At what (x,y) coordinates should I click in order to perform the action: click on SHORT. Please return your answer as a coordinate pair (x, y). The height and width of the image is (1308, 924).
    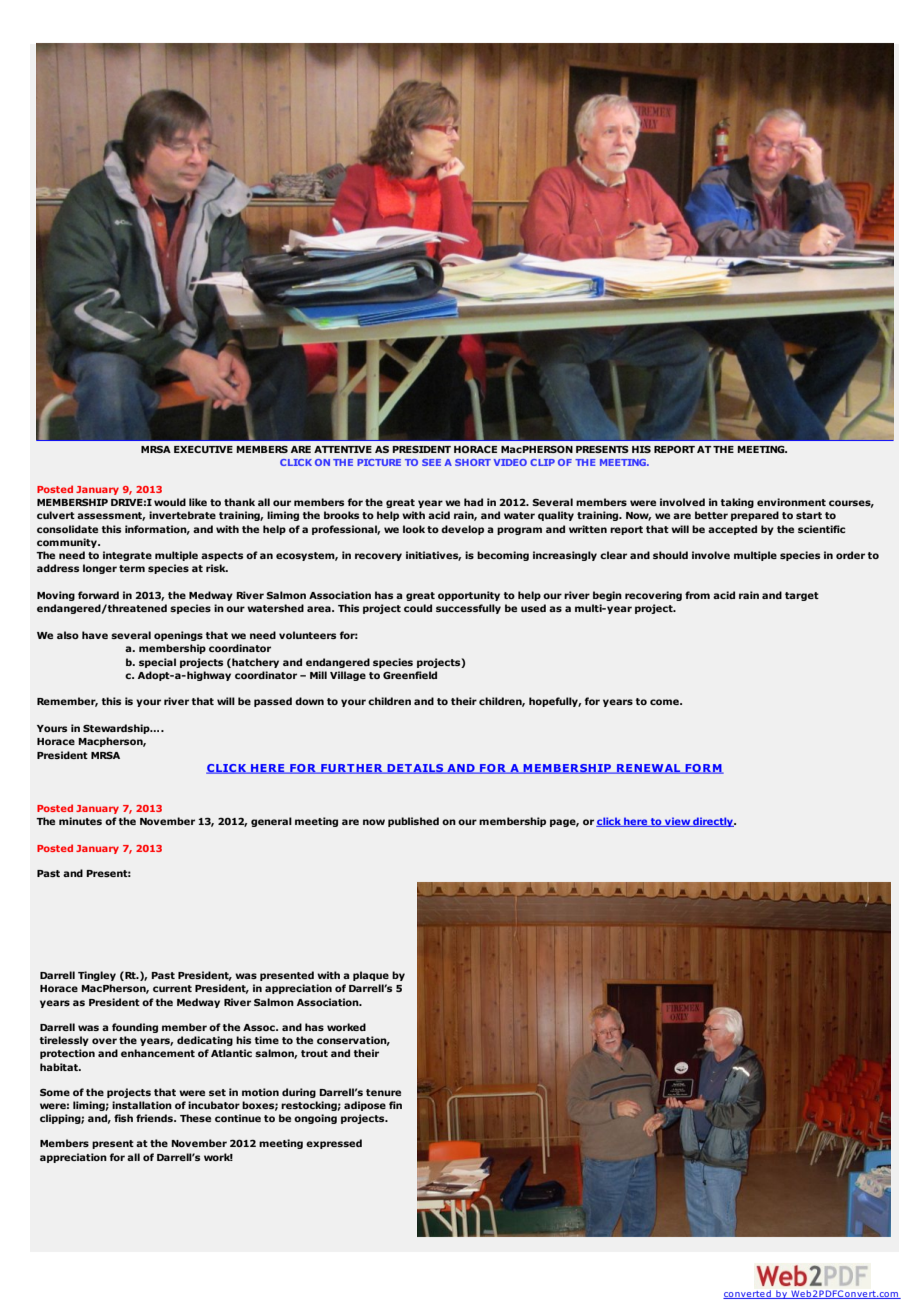
    Looking at the image, I should click on (473, 462).
